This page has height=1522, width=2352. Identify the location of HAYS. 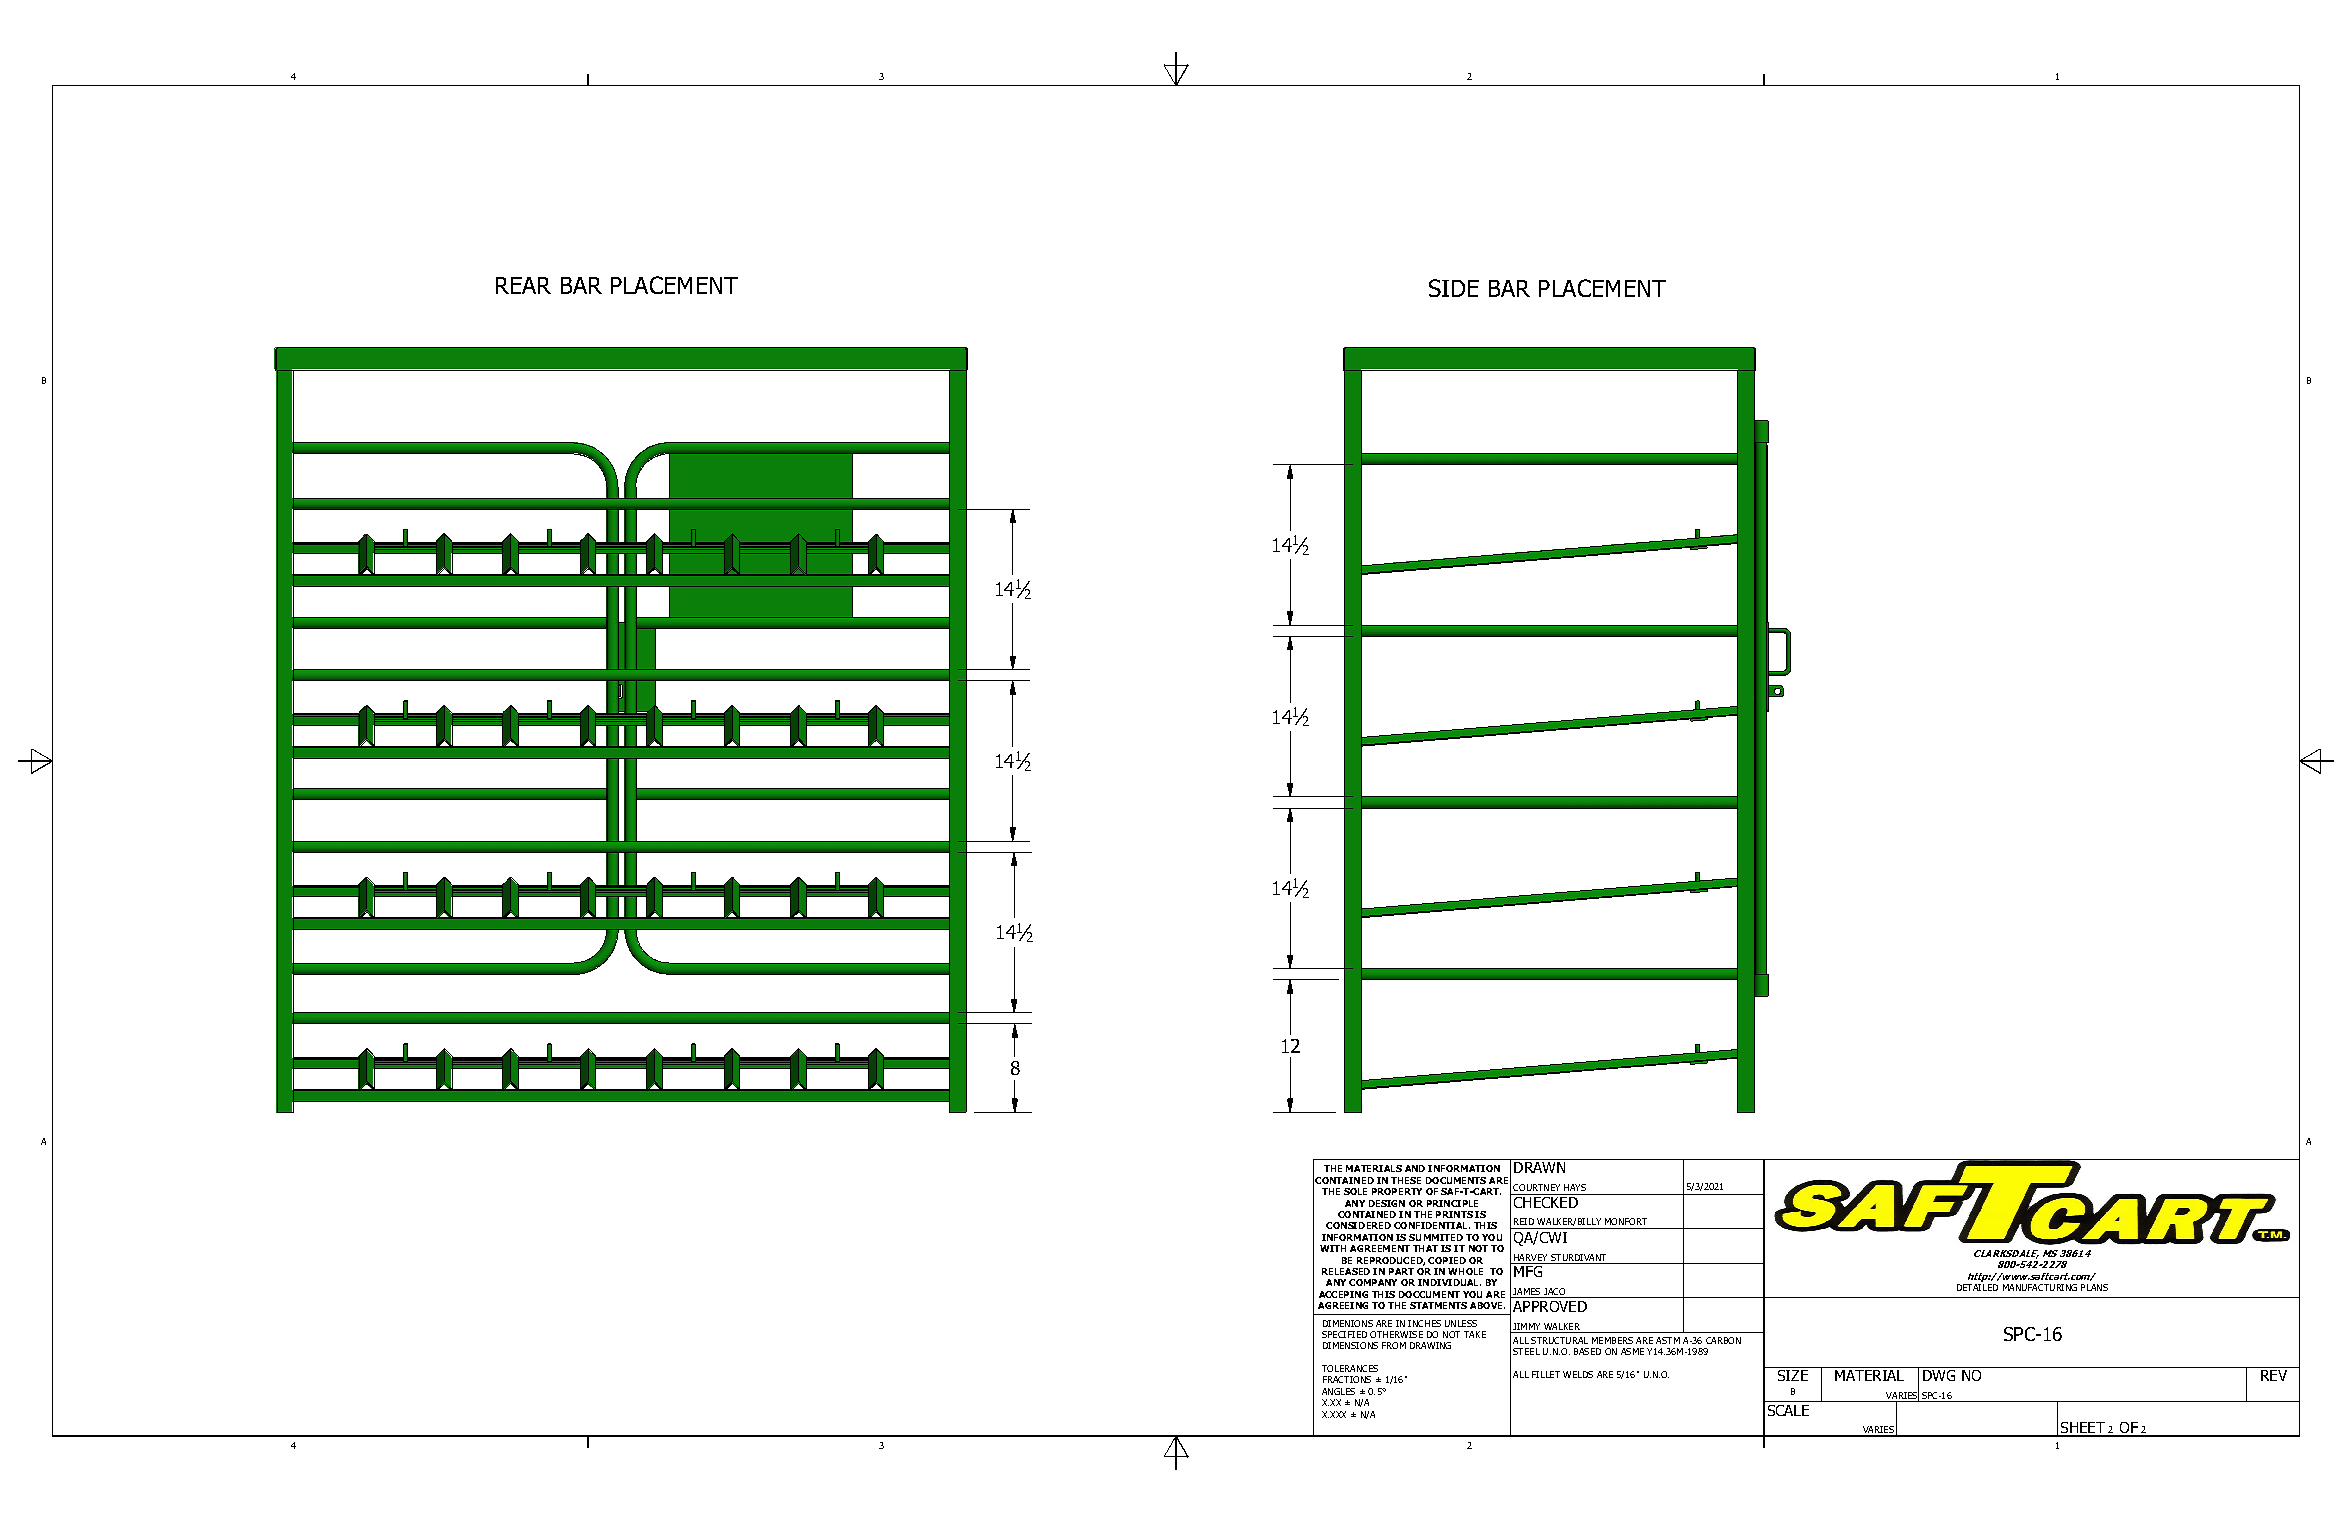
(1575, 1187).
